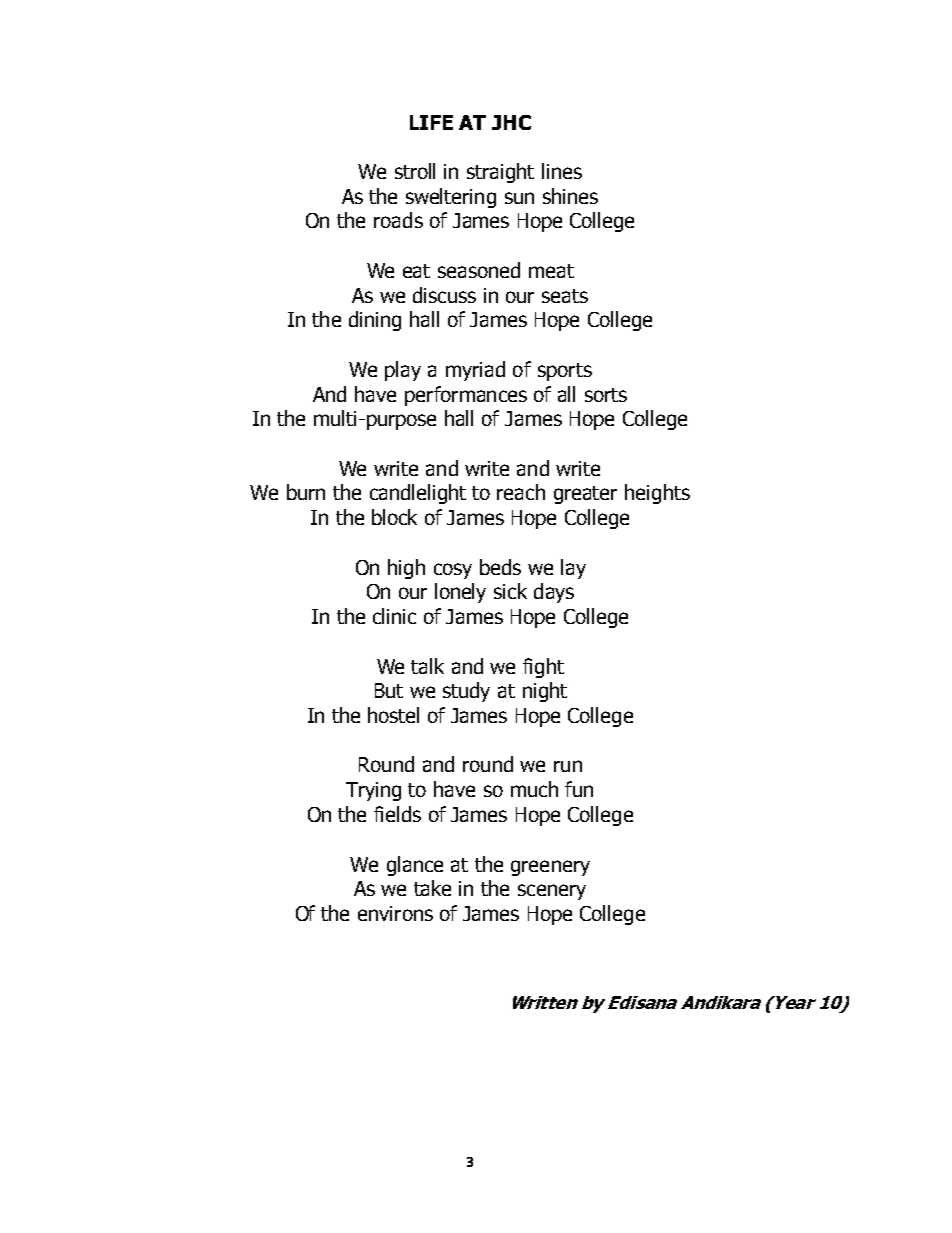  I want to click on stroll, so click(415, 171).
